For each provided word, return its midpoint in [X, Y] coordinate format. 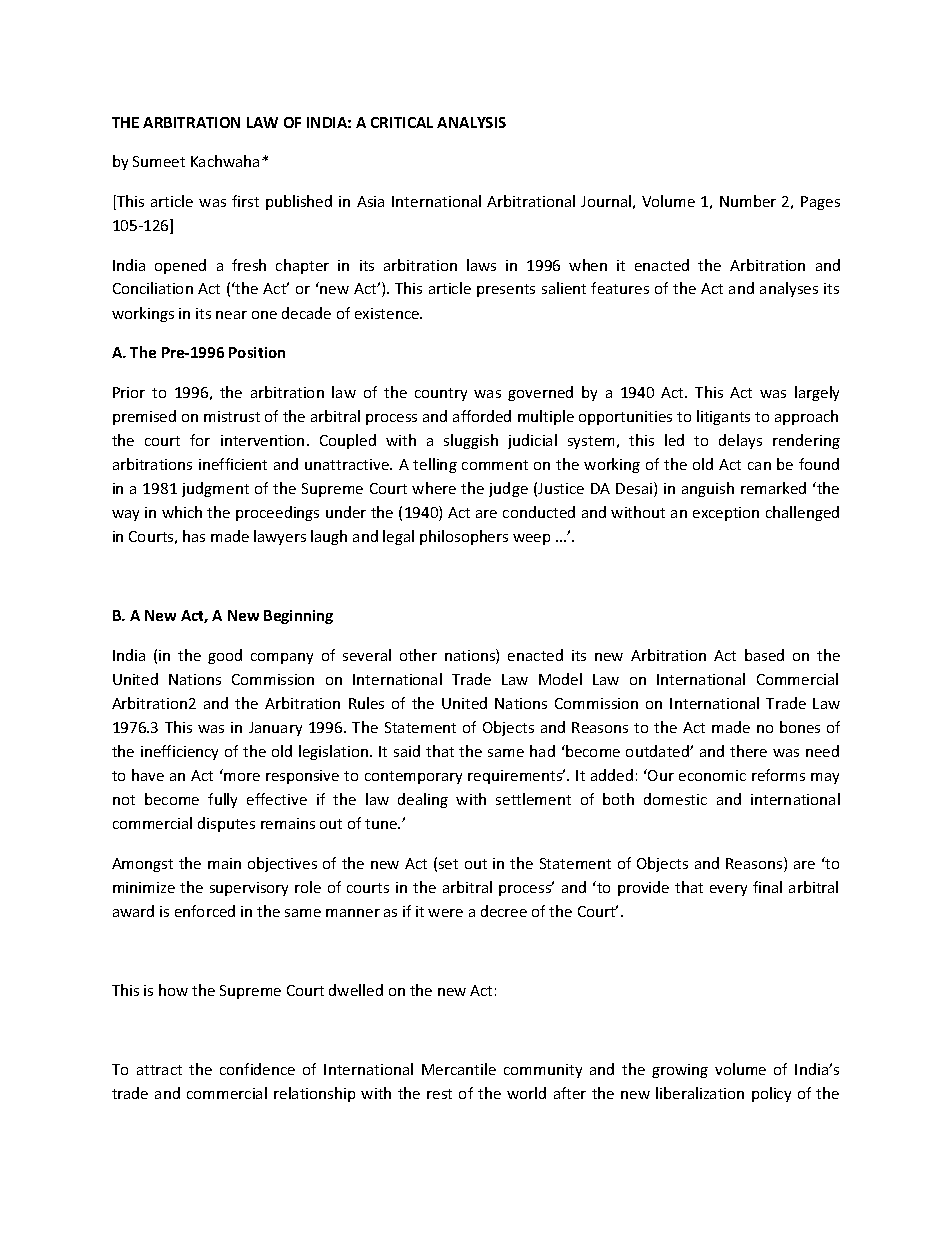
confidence [257, 1069]
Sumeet [159, 161]
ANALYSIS [471, 122]
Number [748, 201]
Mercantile [459, 1069]
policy [771, 1094]
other [418, 655]
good [225, 656]
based [764, 655]
